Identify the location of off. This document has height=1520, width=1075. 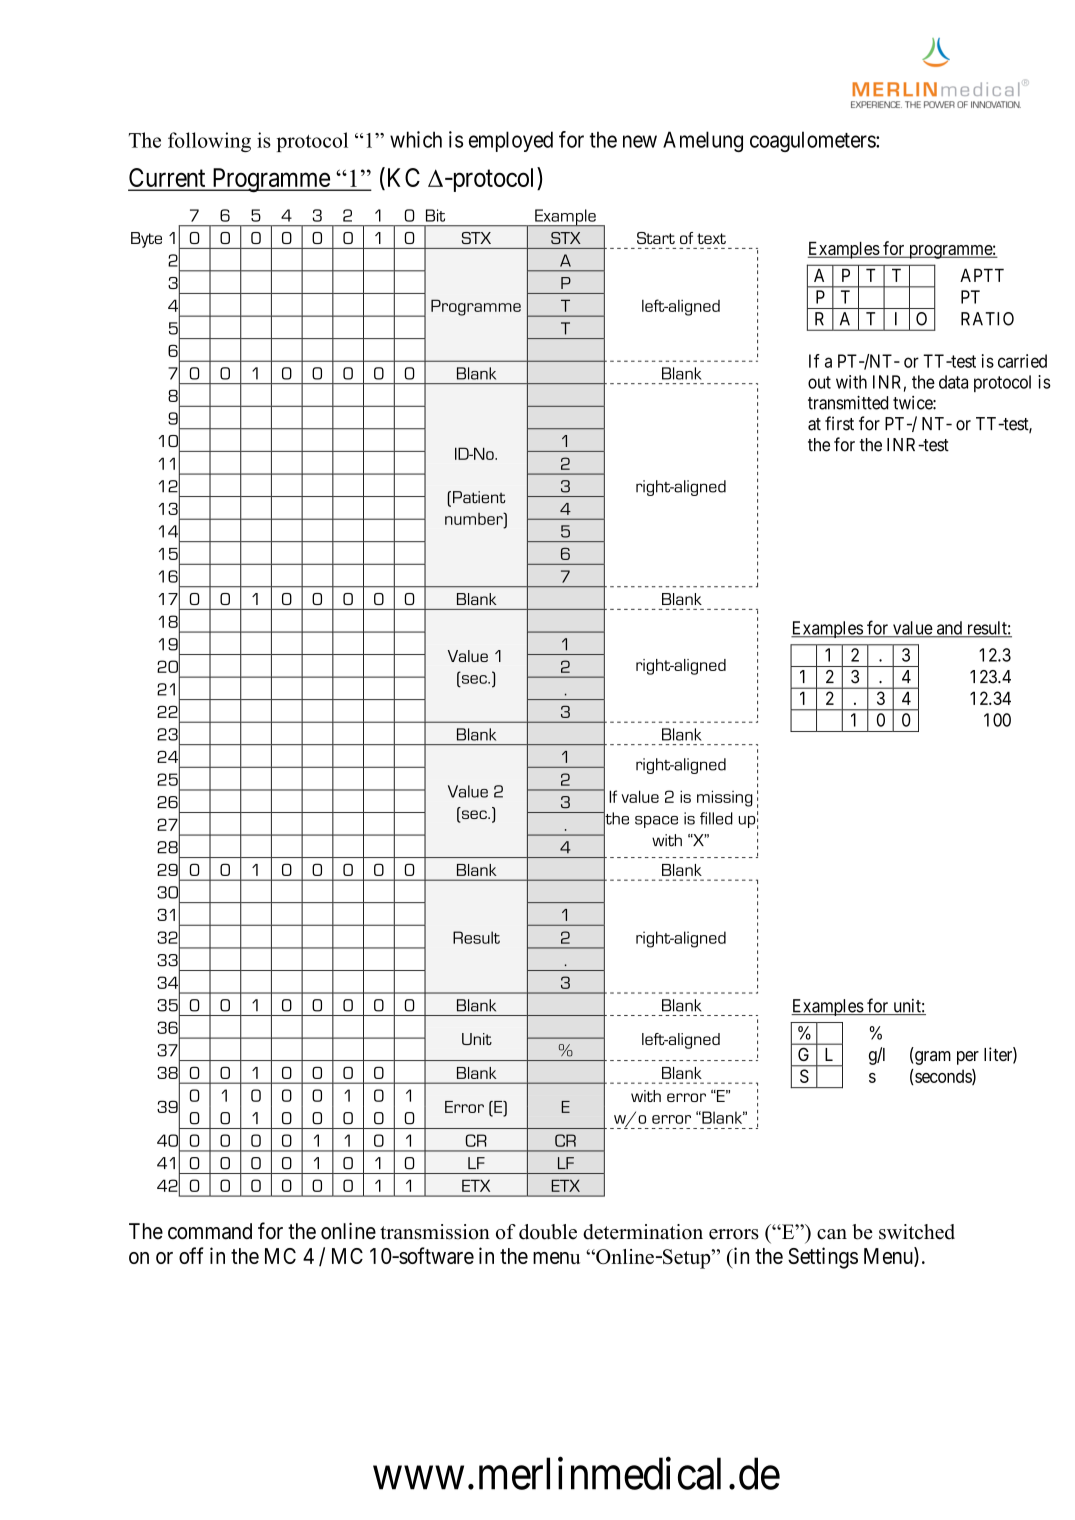
(191, 1255).
